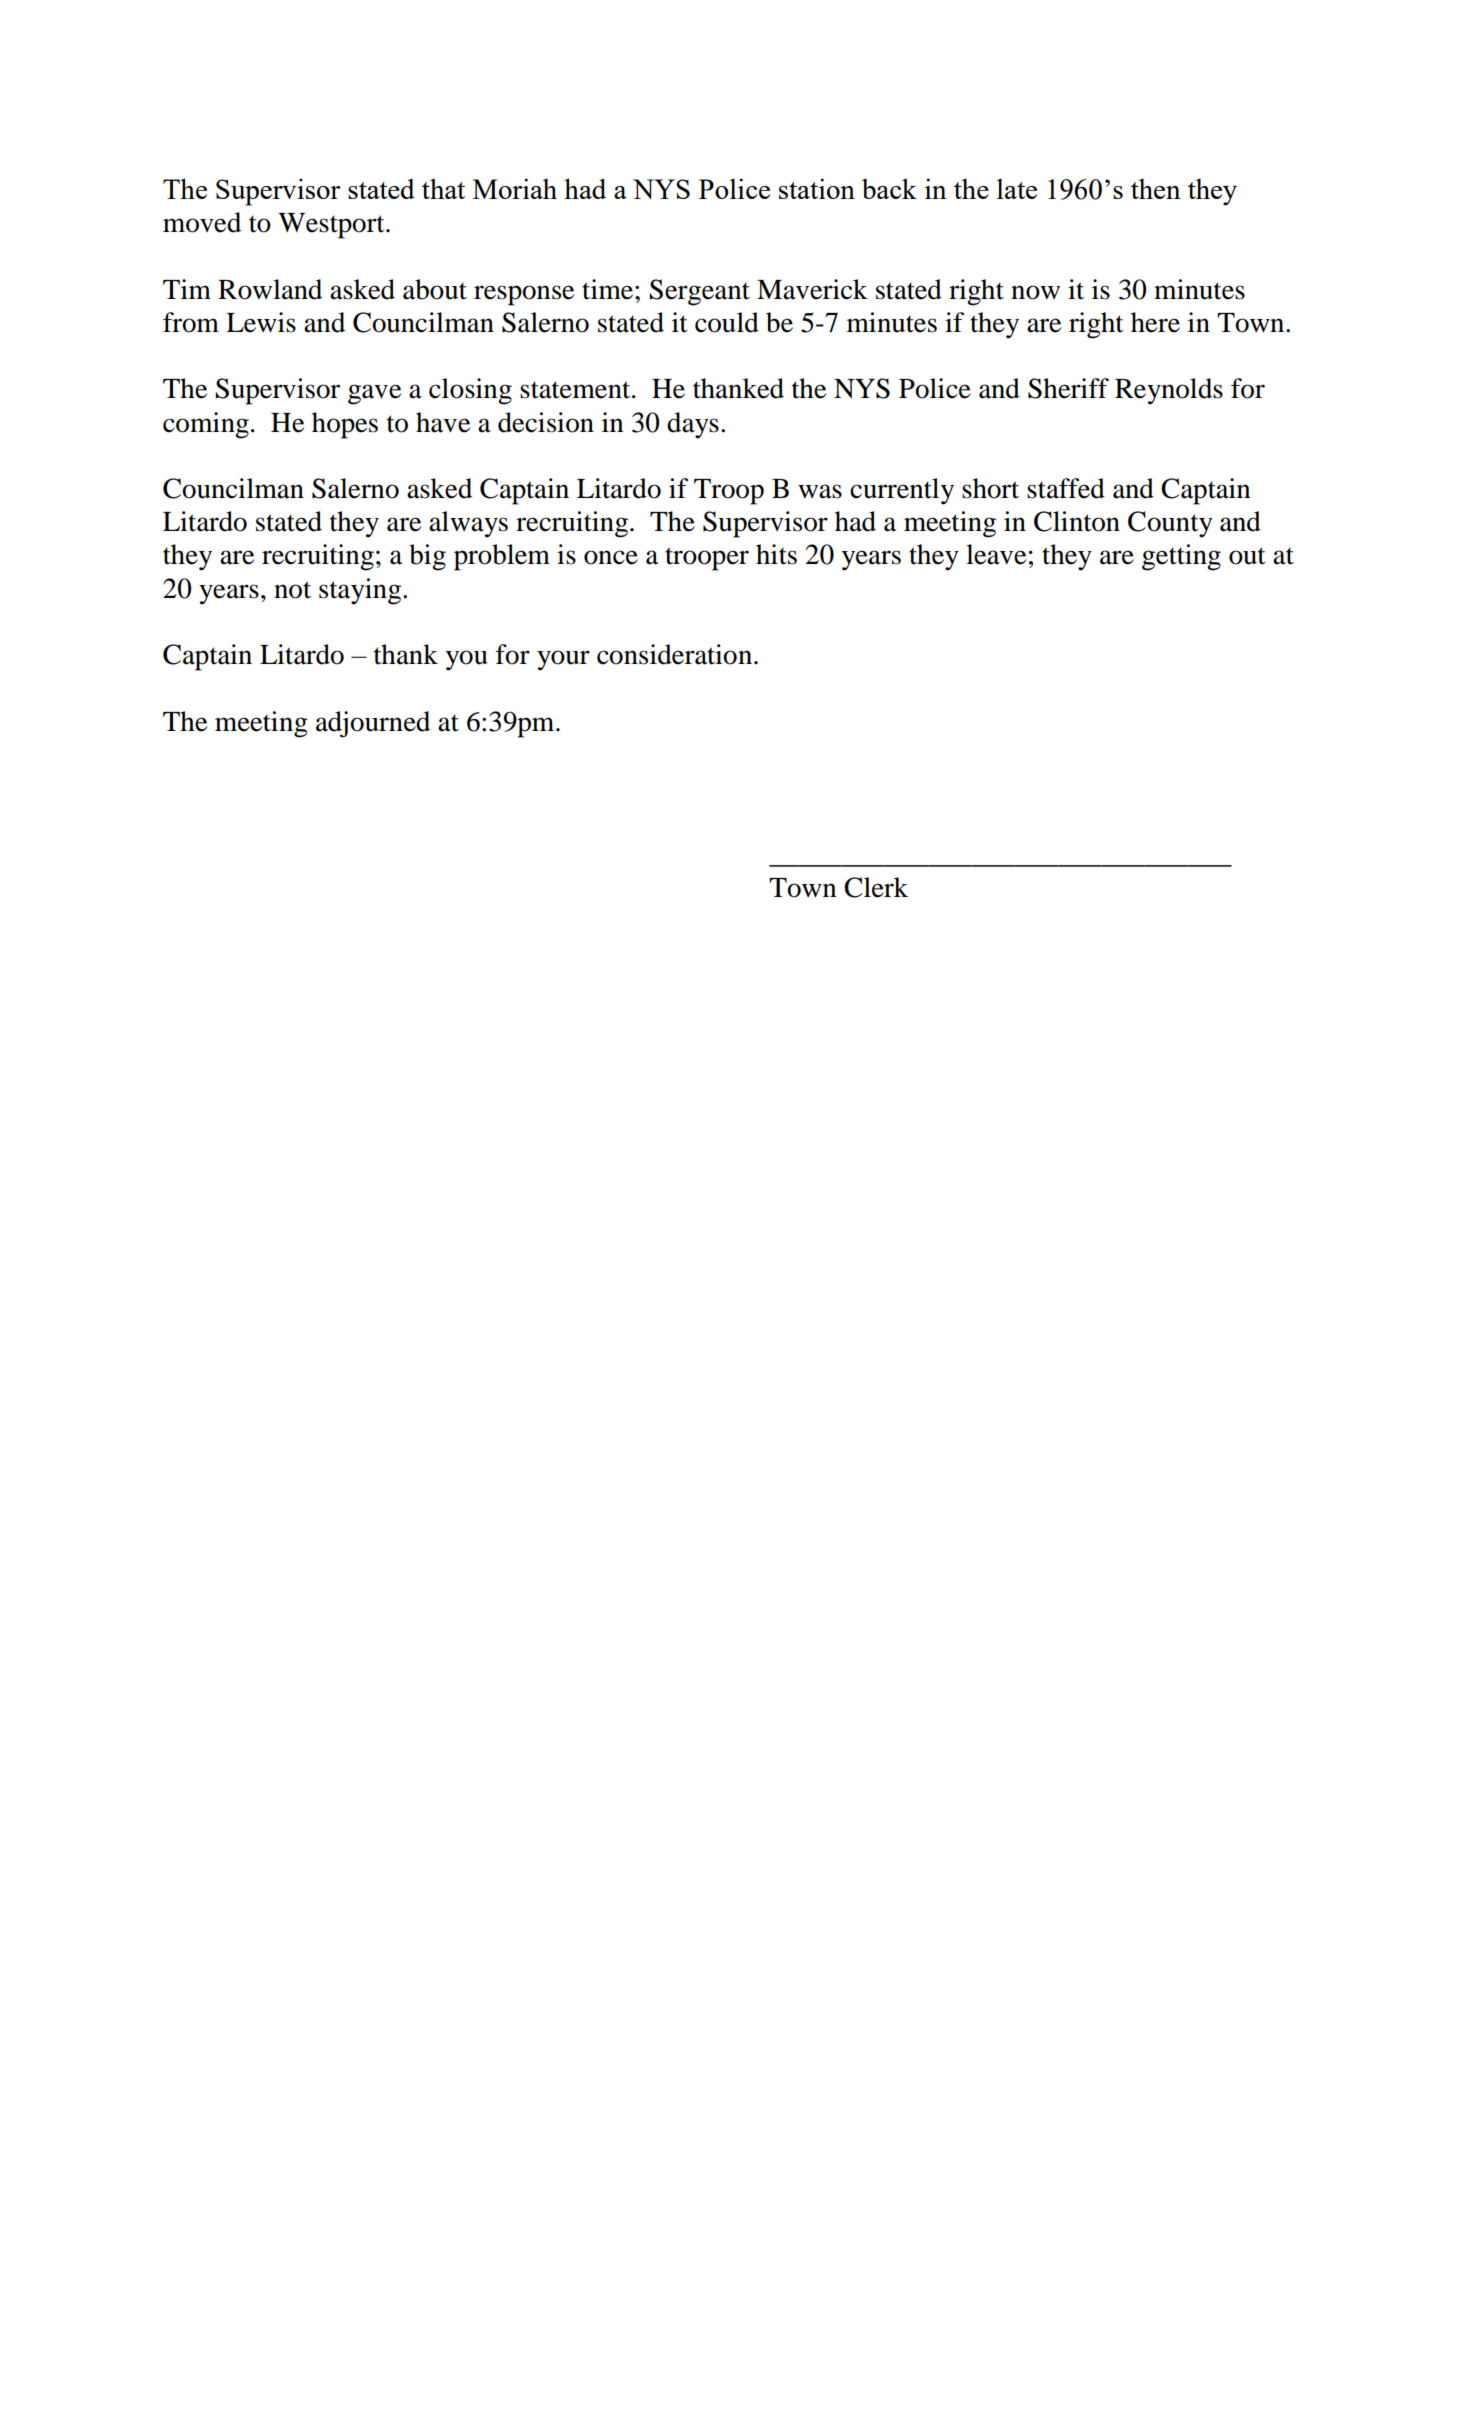 The width and height of the document is (1473, 2425). What do you see at coordinates (332, 226) in the document?
I see `Westport` at bounding box center [332, 226].
